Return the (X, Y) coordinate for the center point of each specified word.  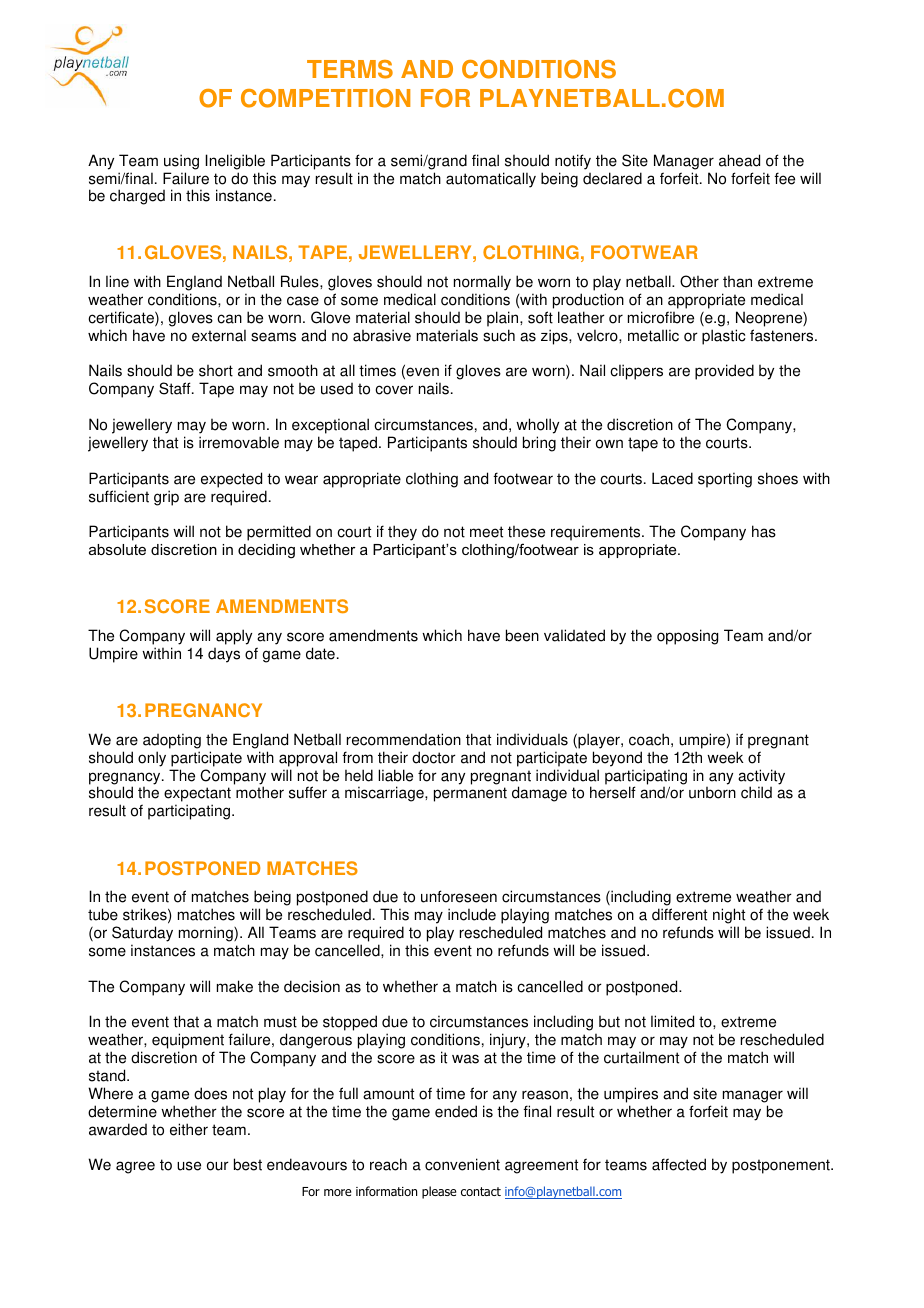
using (181, 162)
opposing (687, 637)
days (224, 655)
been (522, 635)
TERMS (350, 69)
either (189, 1129)
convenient (462, 1164)
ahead (739, 160)
